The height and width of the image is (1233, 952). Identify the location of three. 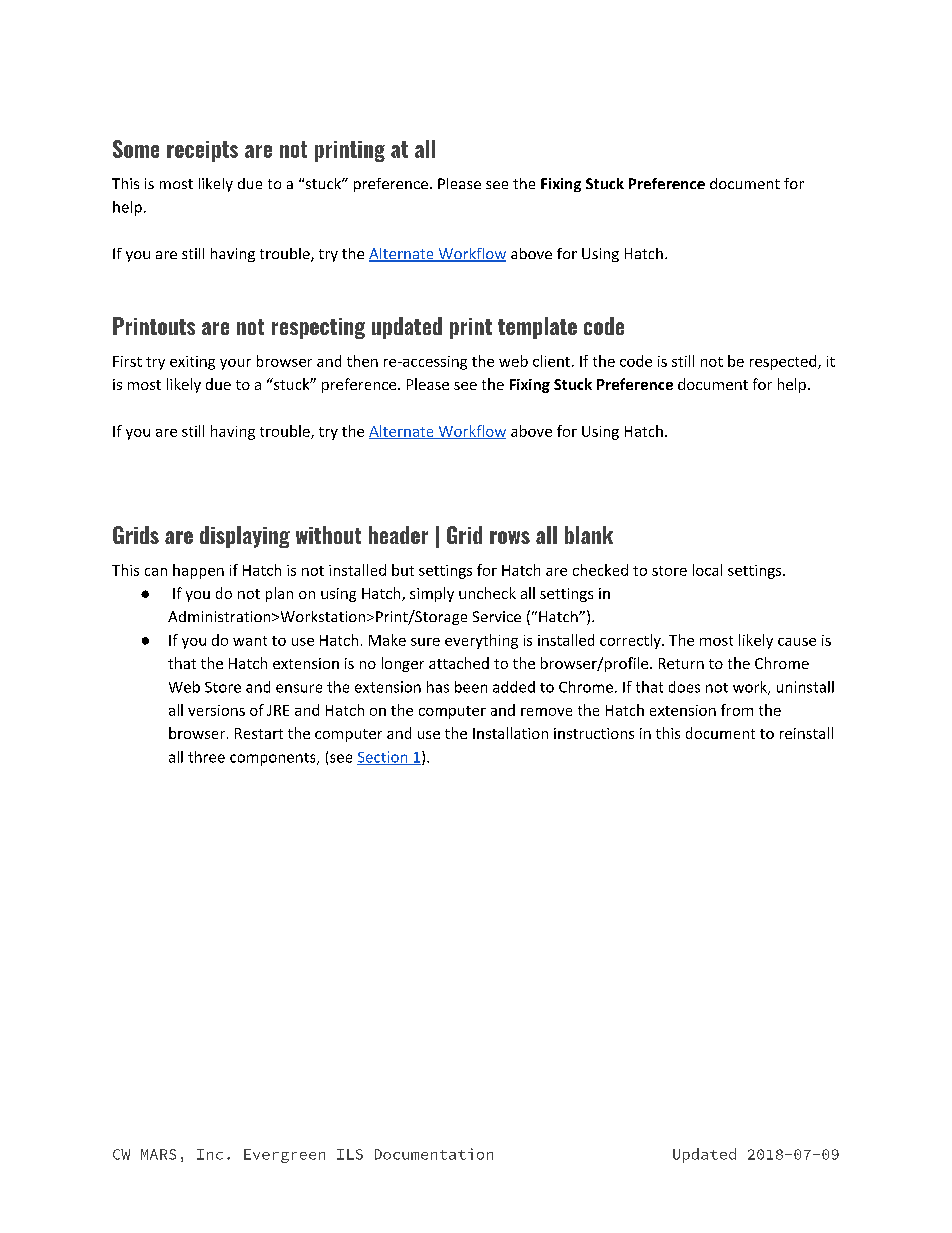
(206, 757).
